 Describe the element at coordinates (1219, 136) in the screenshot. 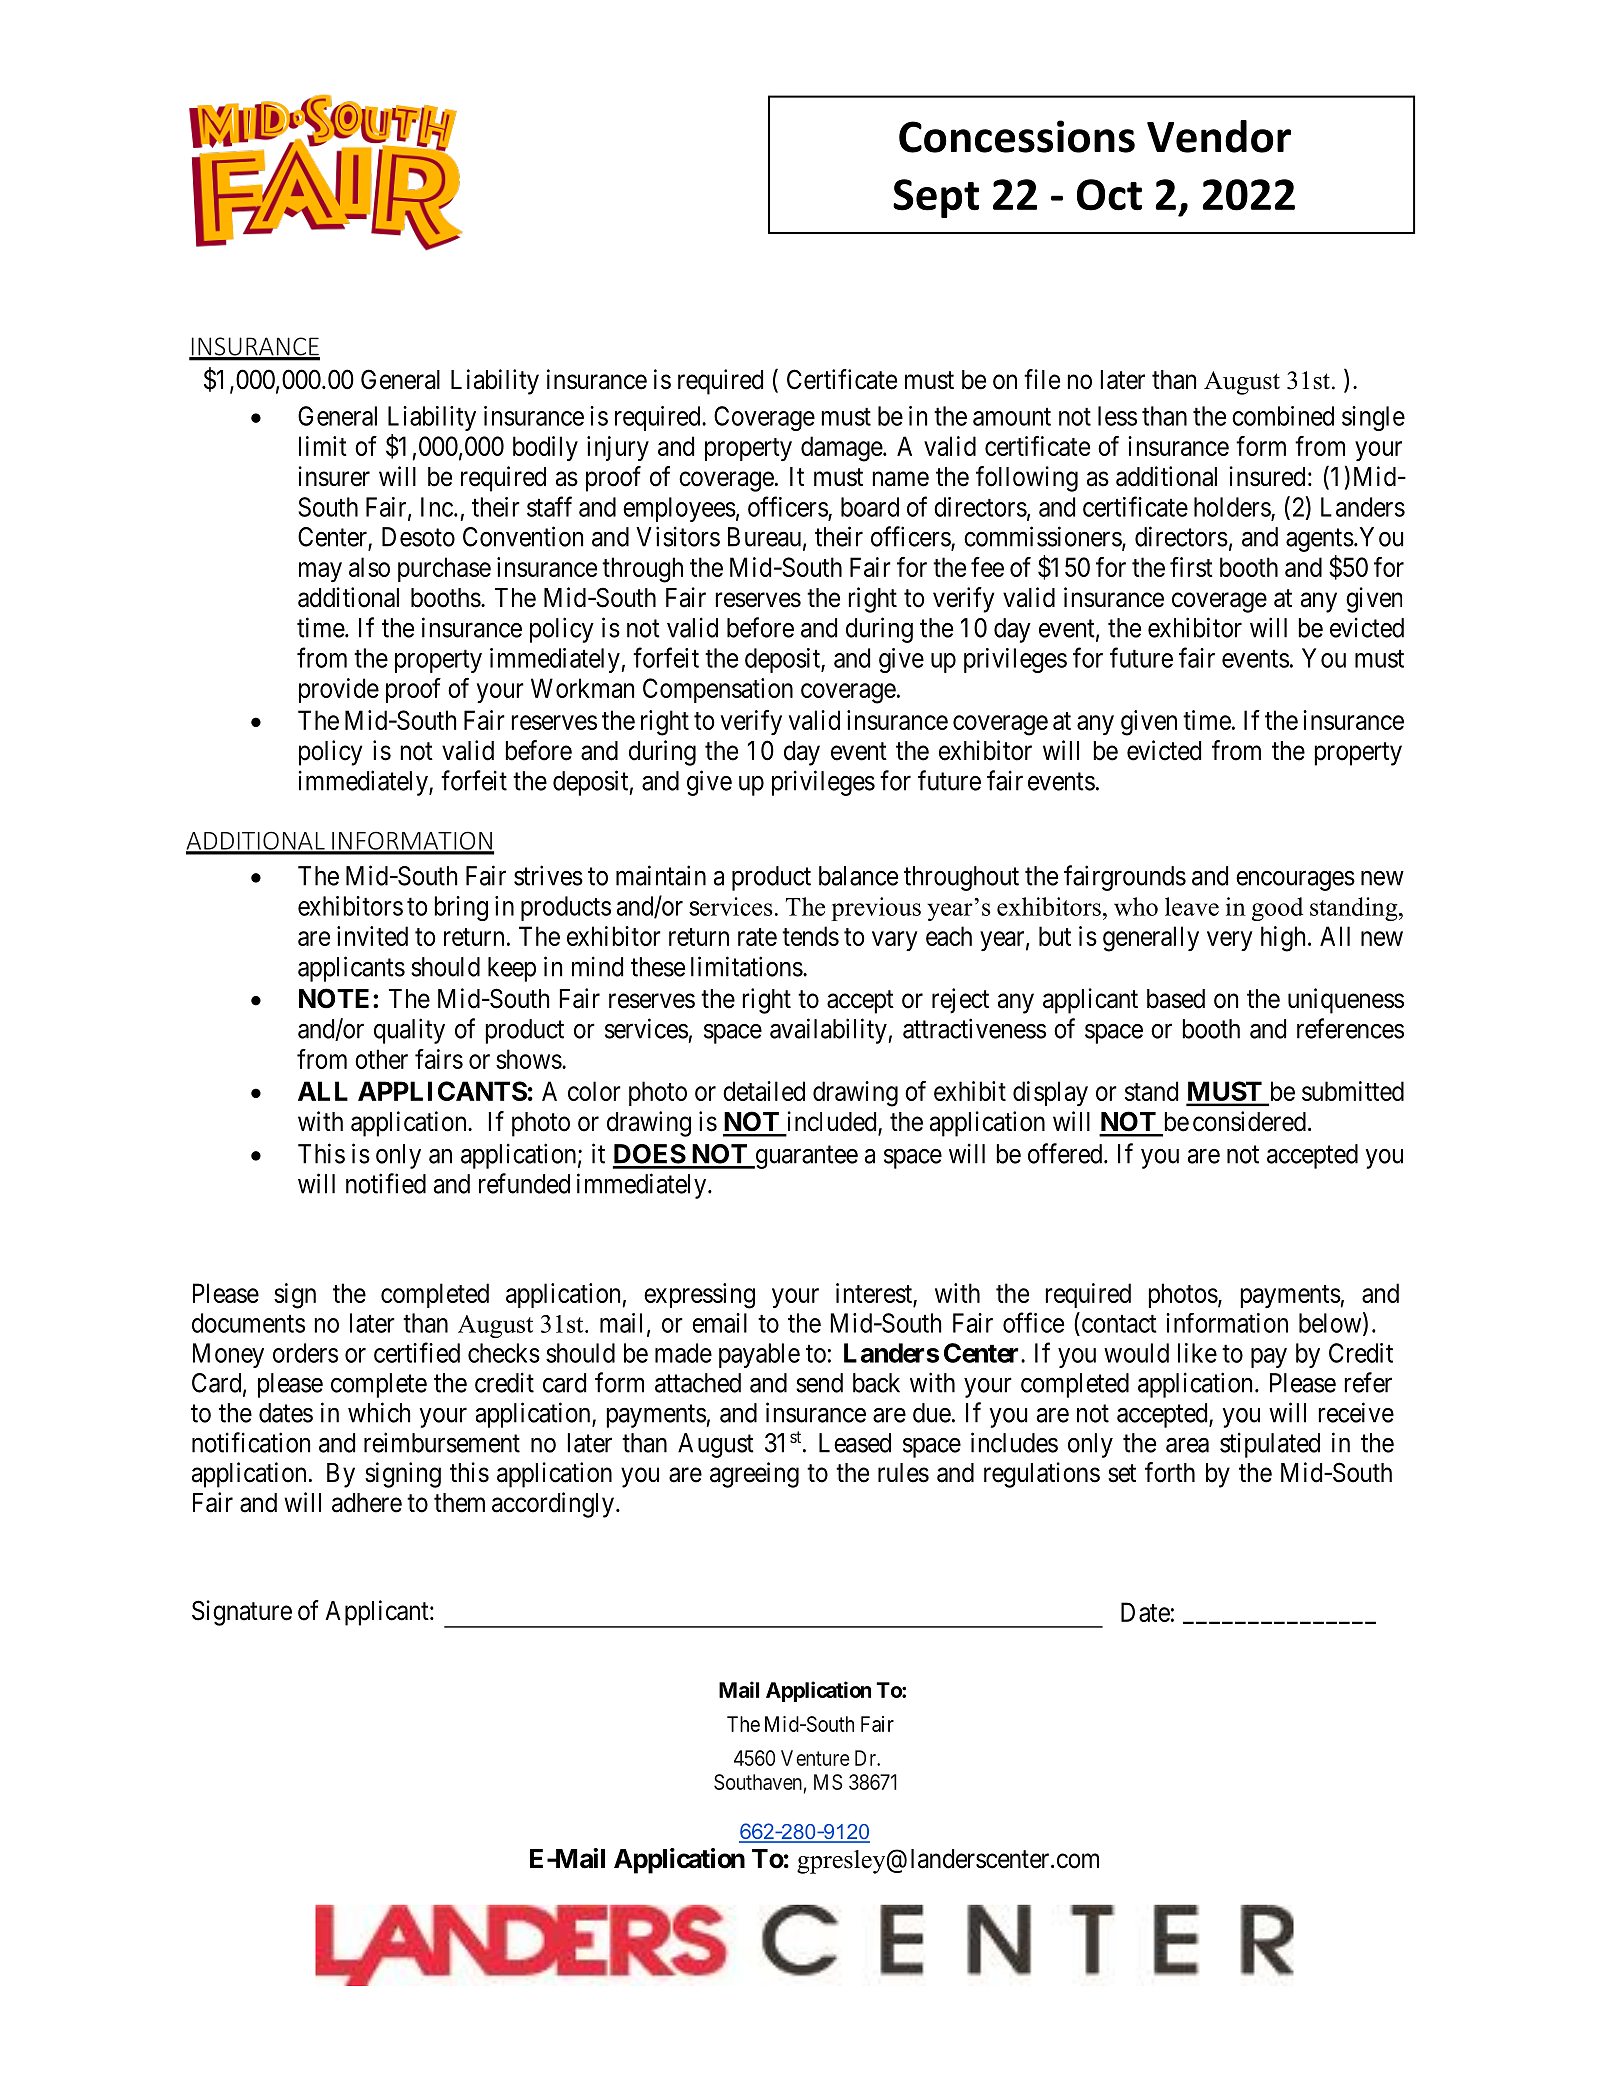

I see `Vendor` at that location.
